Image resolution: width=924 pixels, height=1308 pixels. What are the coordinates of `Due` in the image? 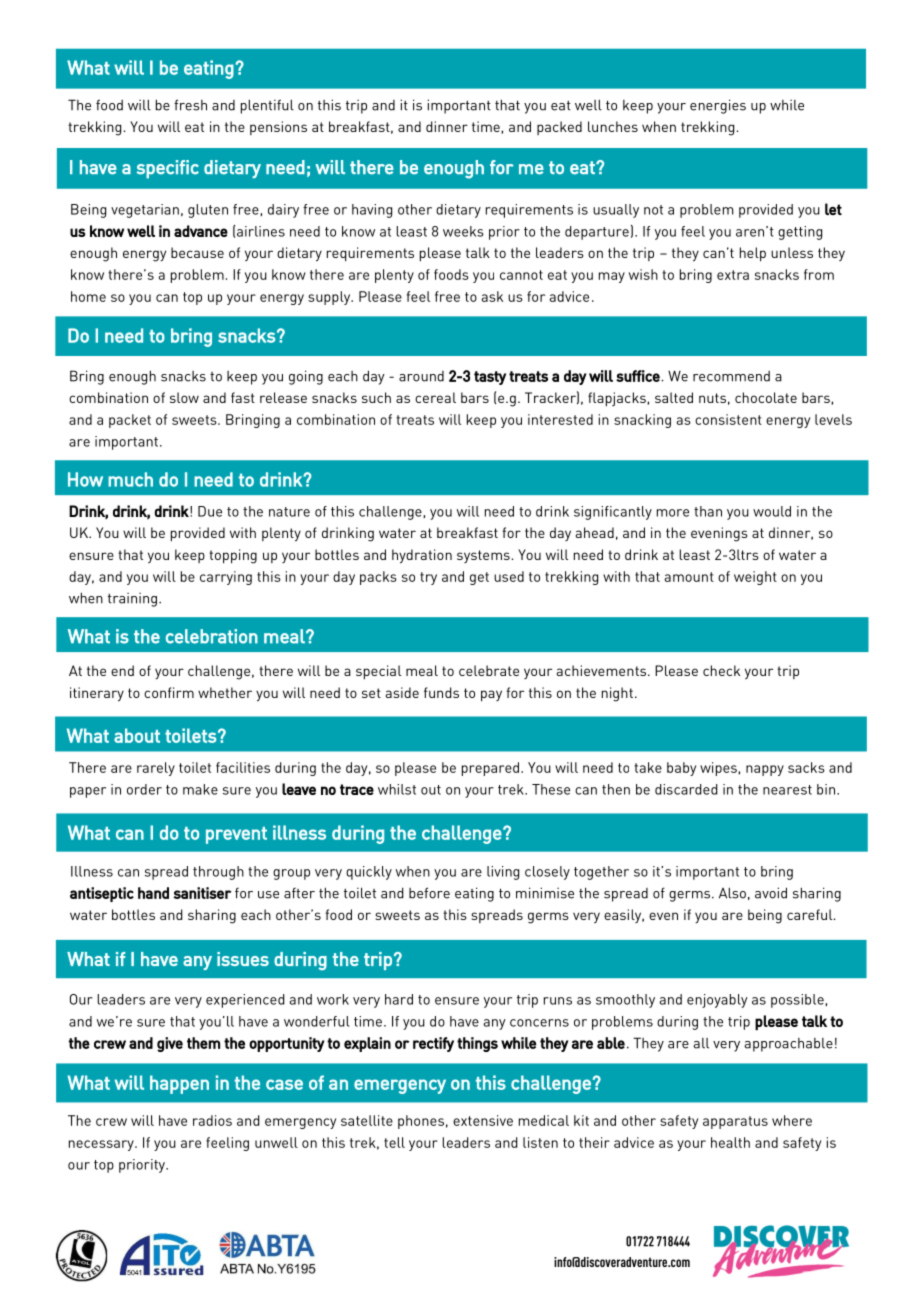 It's located at (210, 511).
